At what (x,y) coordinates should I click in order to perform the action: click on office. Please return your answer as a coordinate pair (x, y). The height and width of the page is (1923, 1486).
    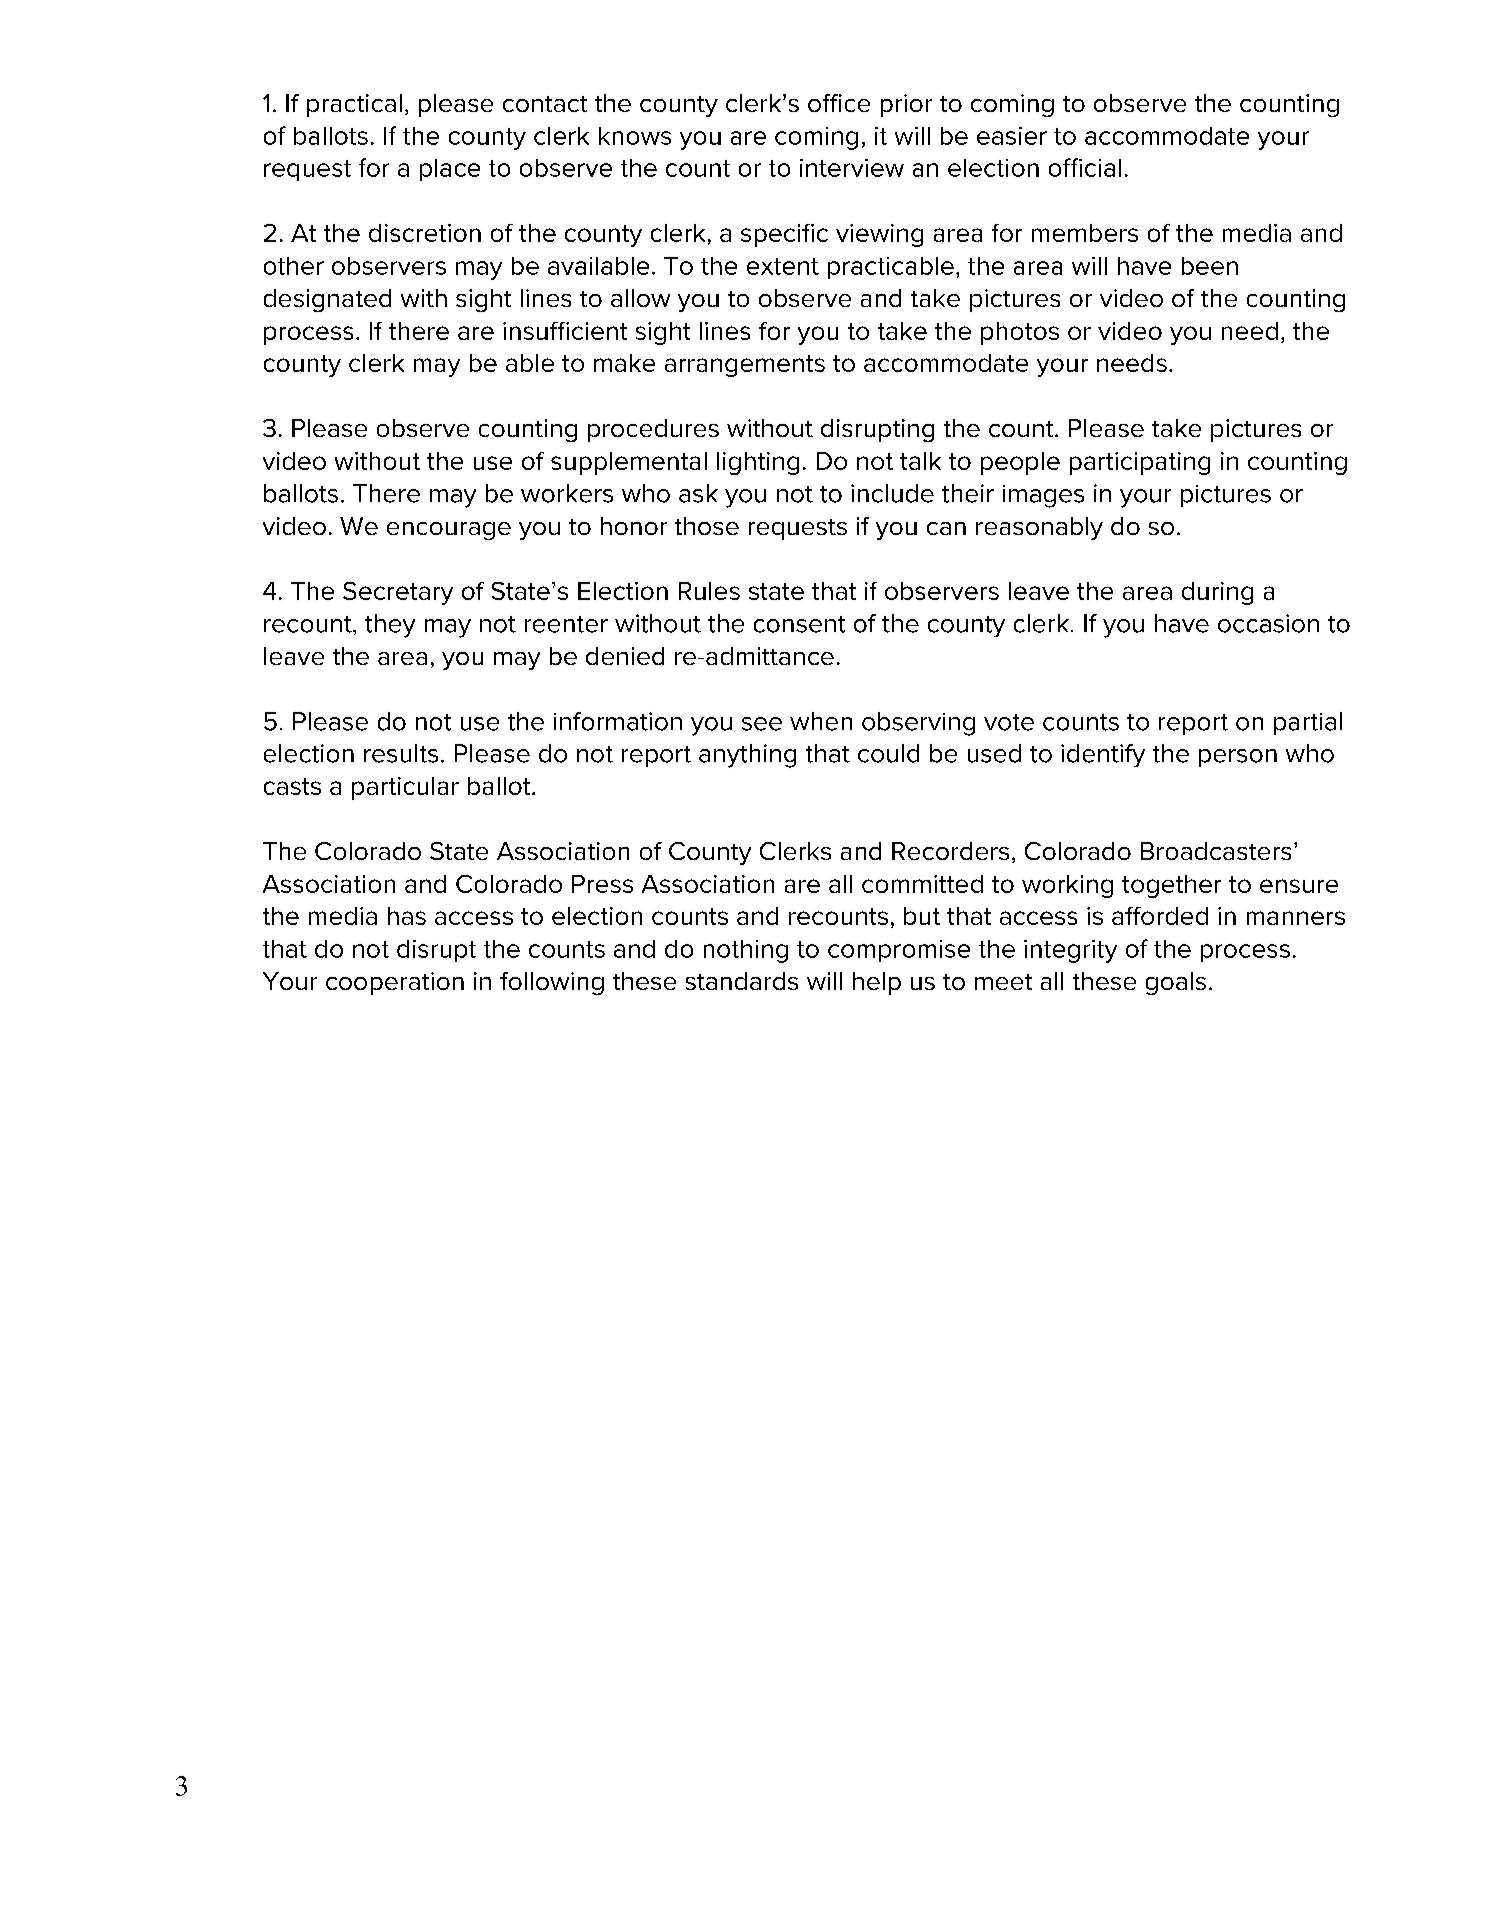
    Looking at the image, I should click on (839, 103).
